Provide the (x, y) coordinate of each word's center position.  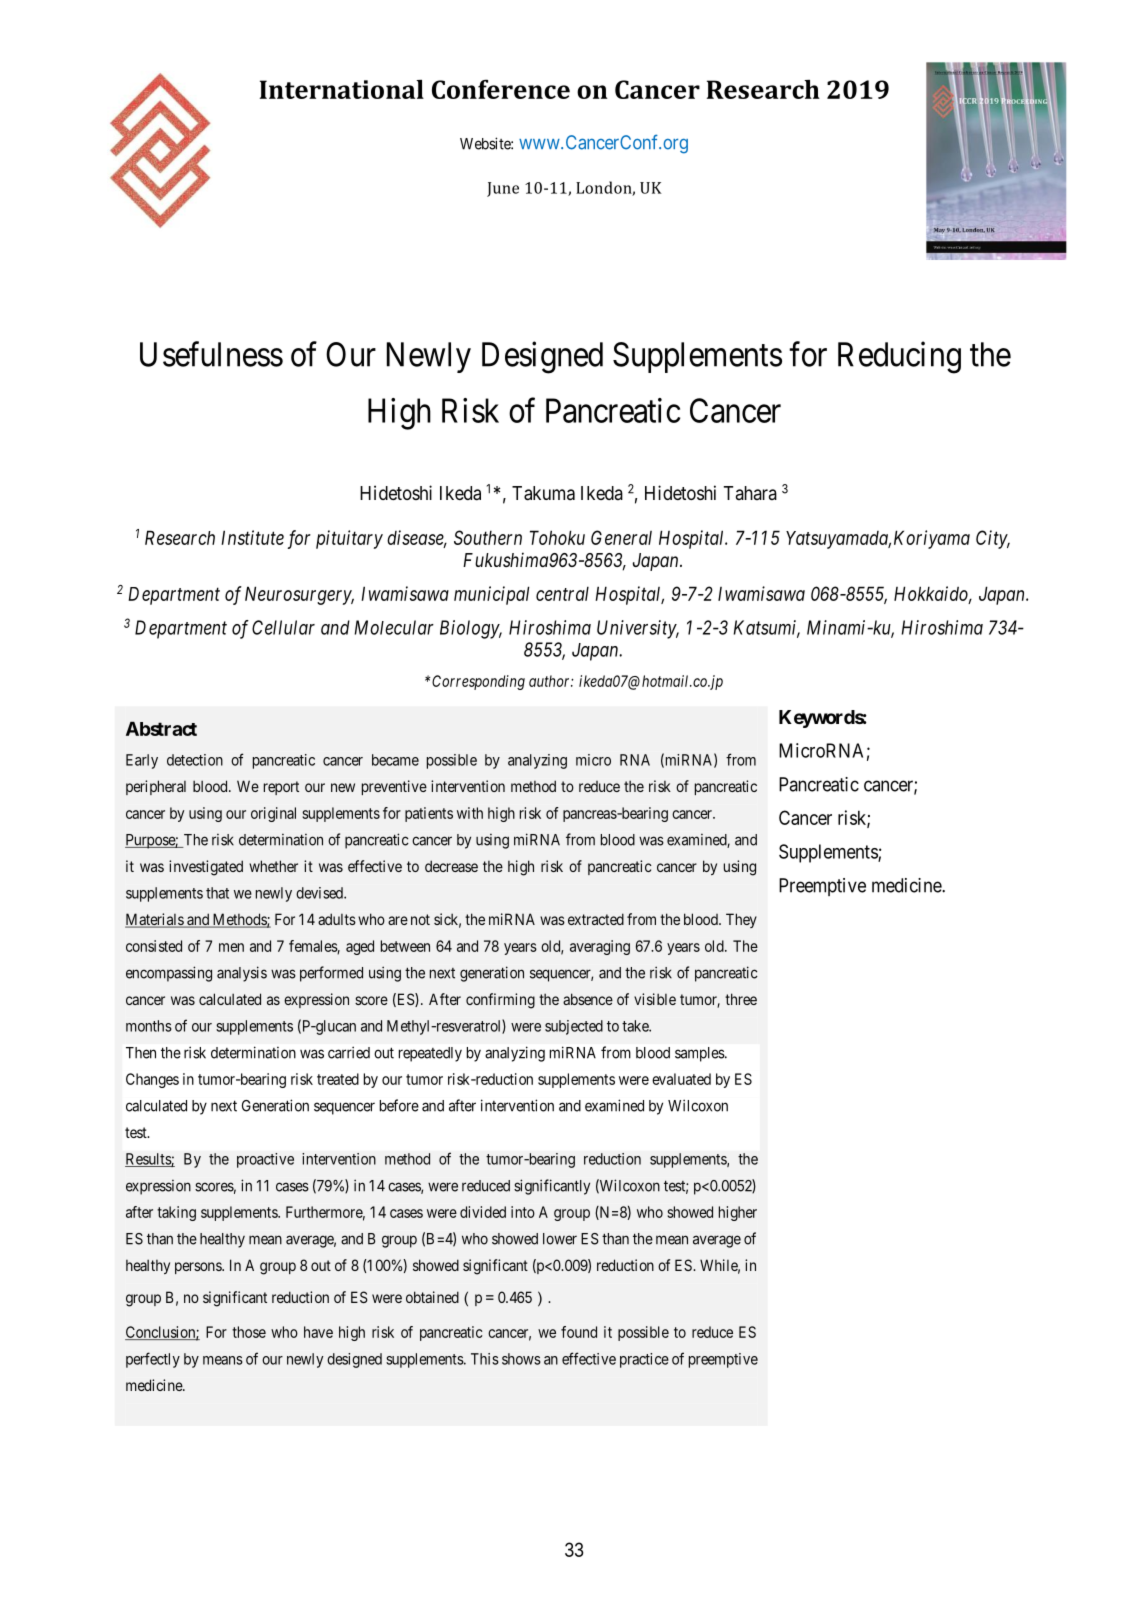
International (342, 89)
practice (644, 1360)
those (249, 1332)
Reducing (899, 357)
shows (521, 1359)
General (621, 537)
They (741, 920)
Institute (252, 537)
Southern (488, 537)
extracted (596, 919)
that (217, 893)
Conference (501, 89)
